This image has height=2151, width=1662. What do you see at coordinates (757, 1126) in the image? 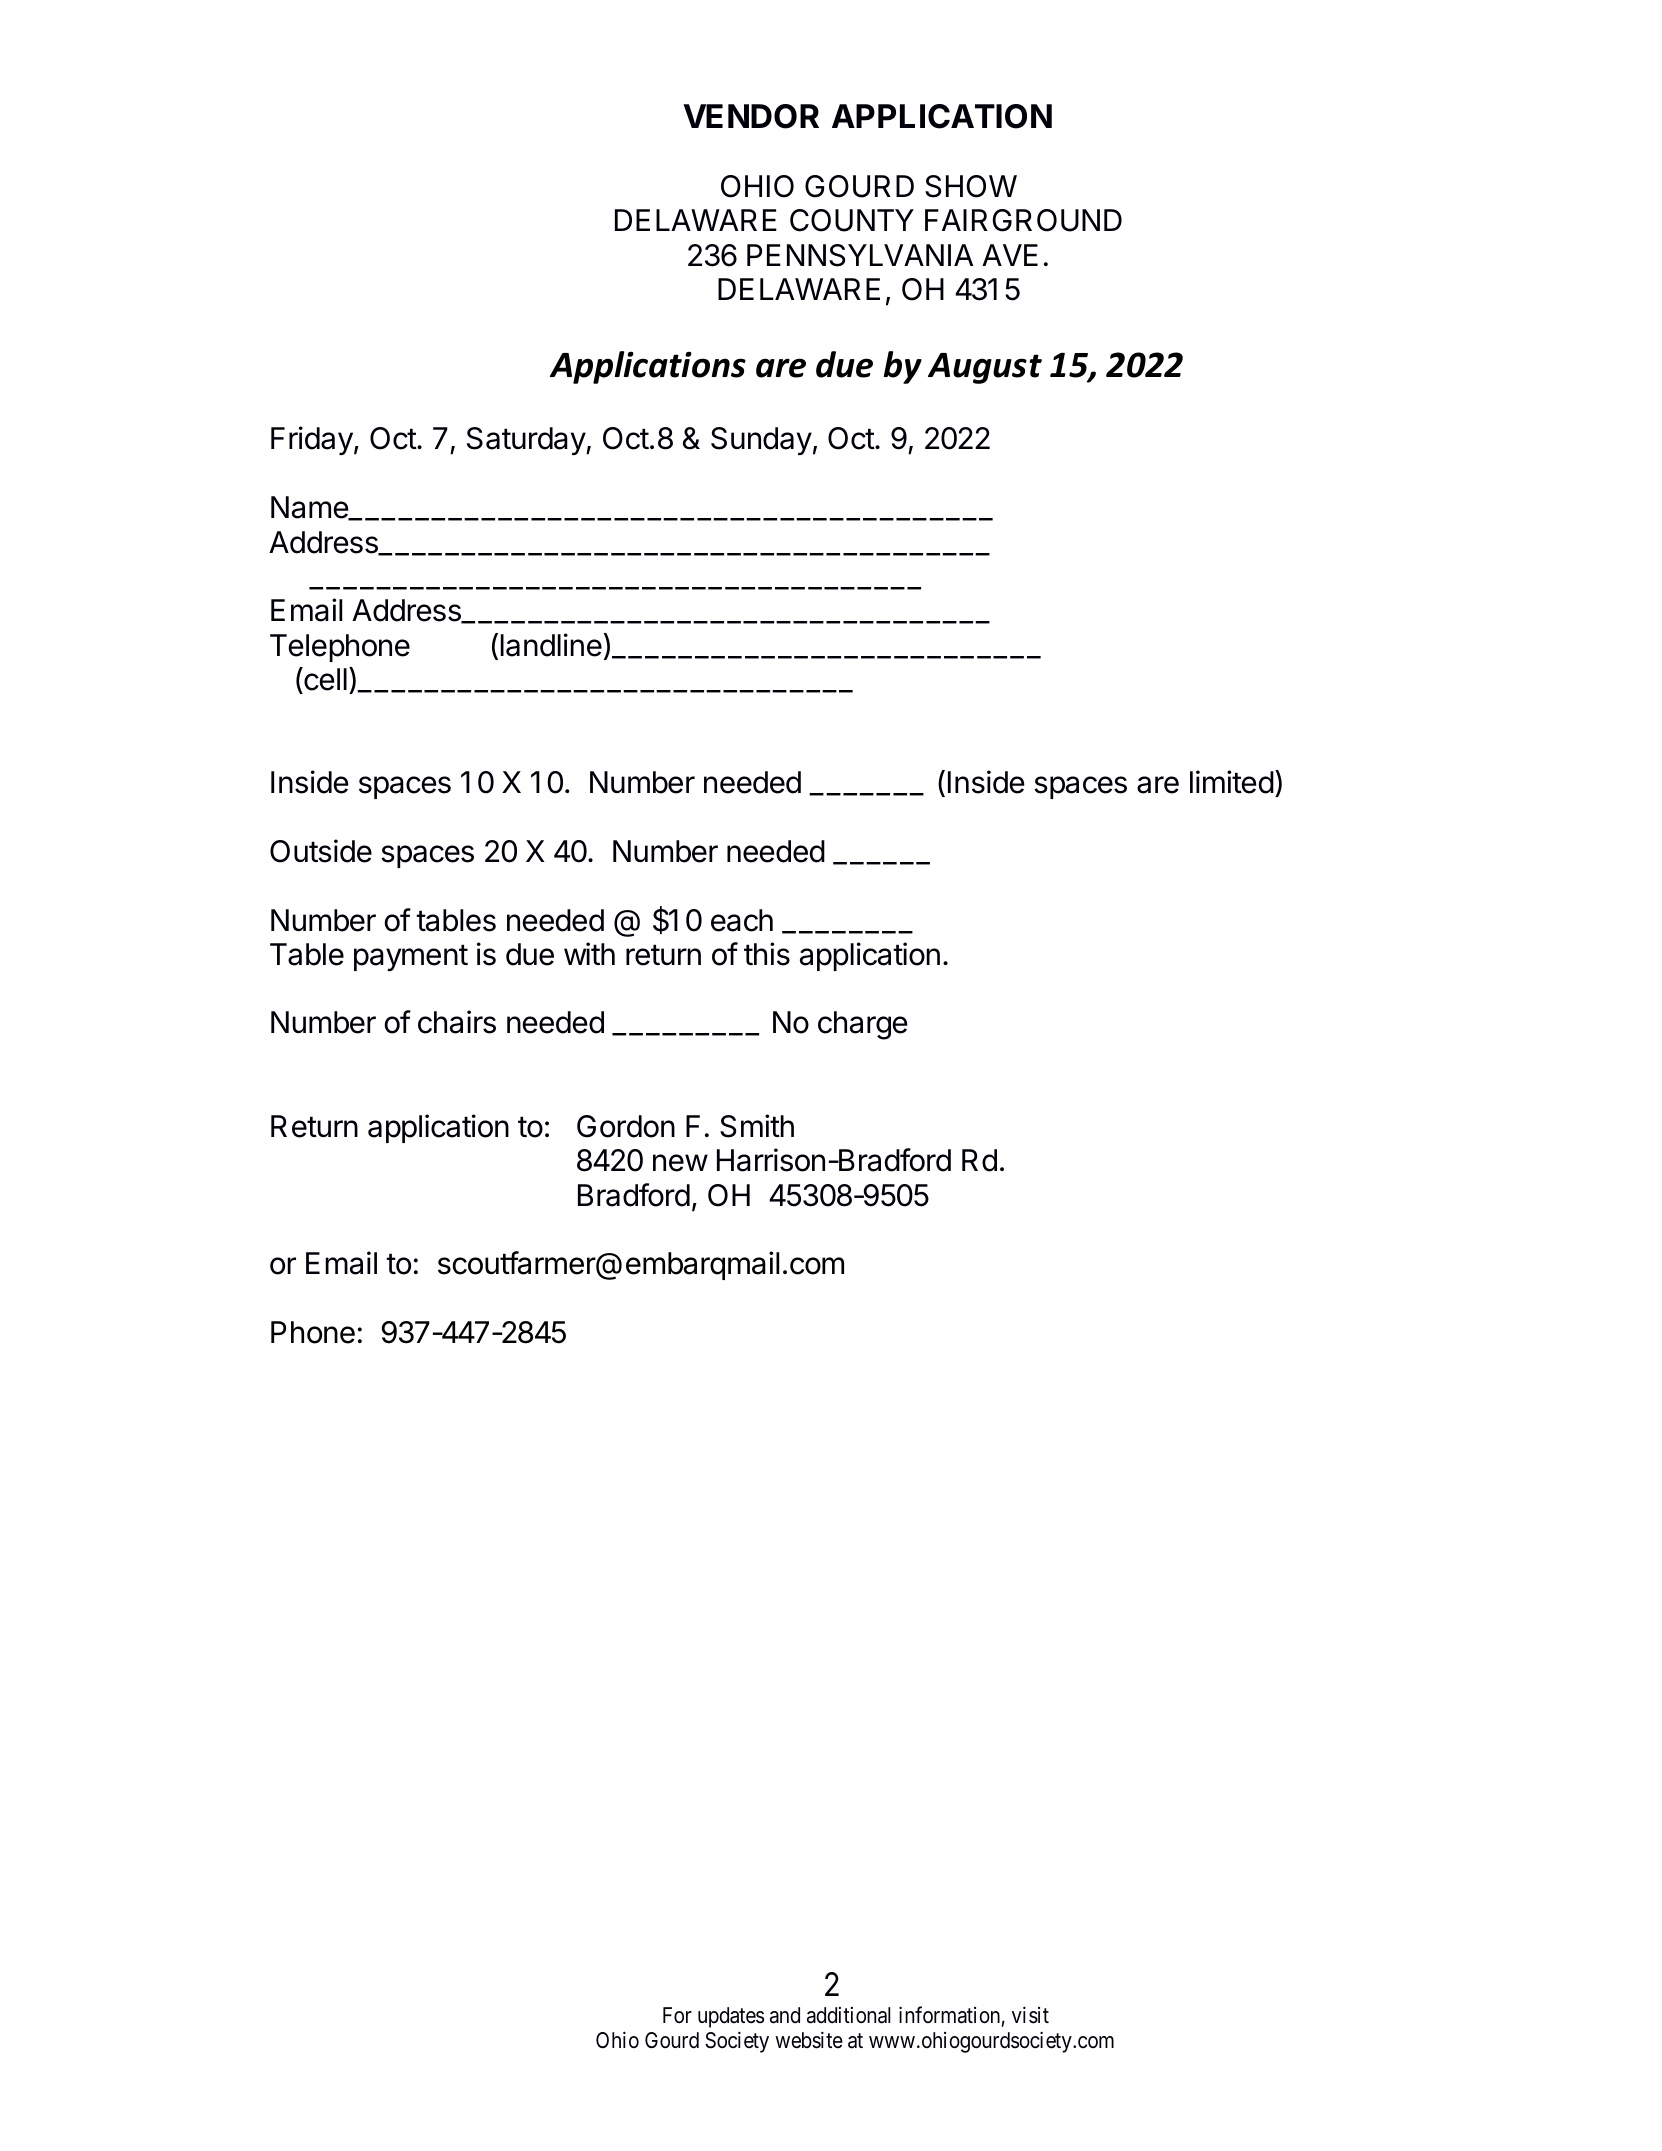
I see `Smith` at bounding box center [757, 1126].
